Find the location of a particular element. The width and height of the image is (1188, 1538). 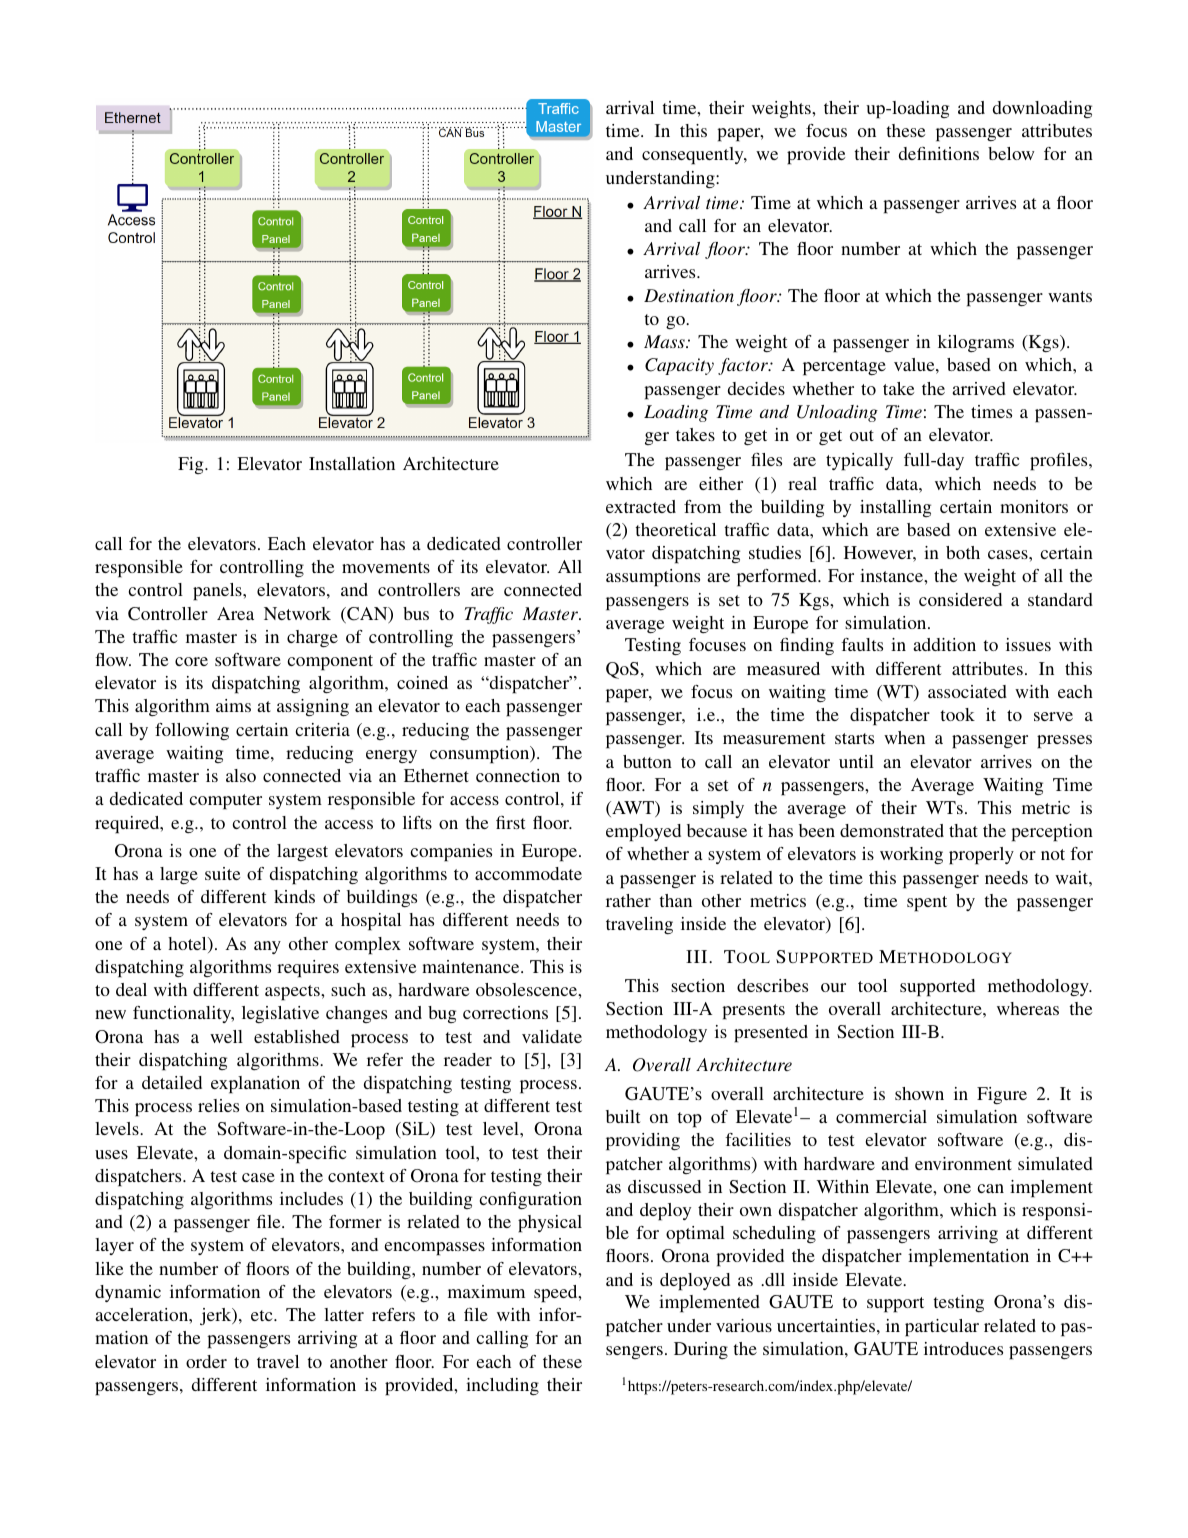

also is located at coordinates (241, 775).
